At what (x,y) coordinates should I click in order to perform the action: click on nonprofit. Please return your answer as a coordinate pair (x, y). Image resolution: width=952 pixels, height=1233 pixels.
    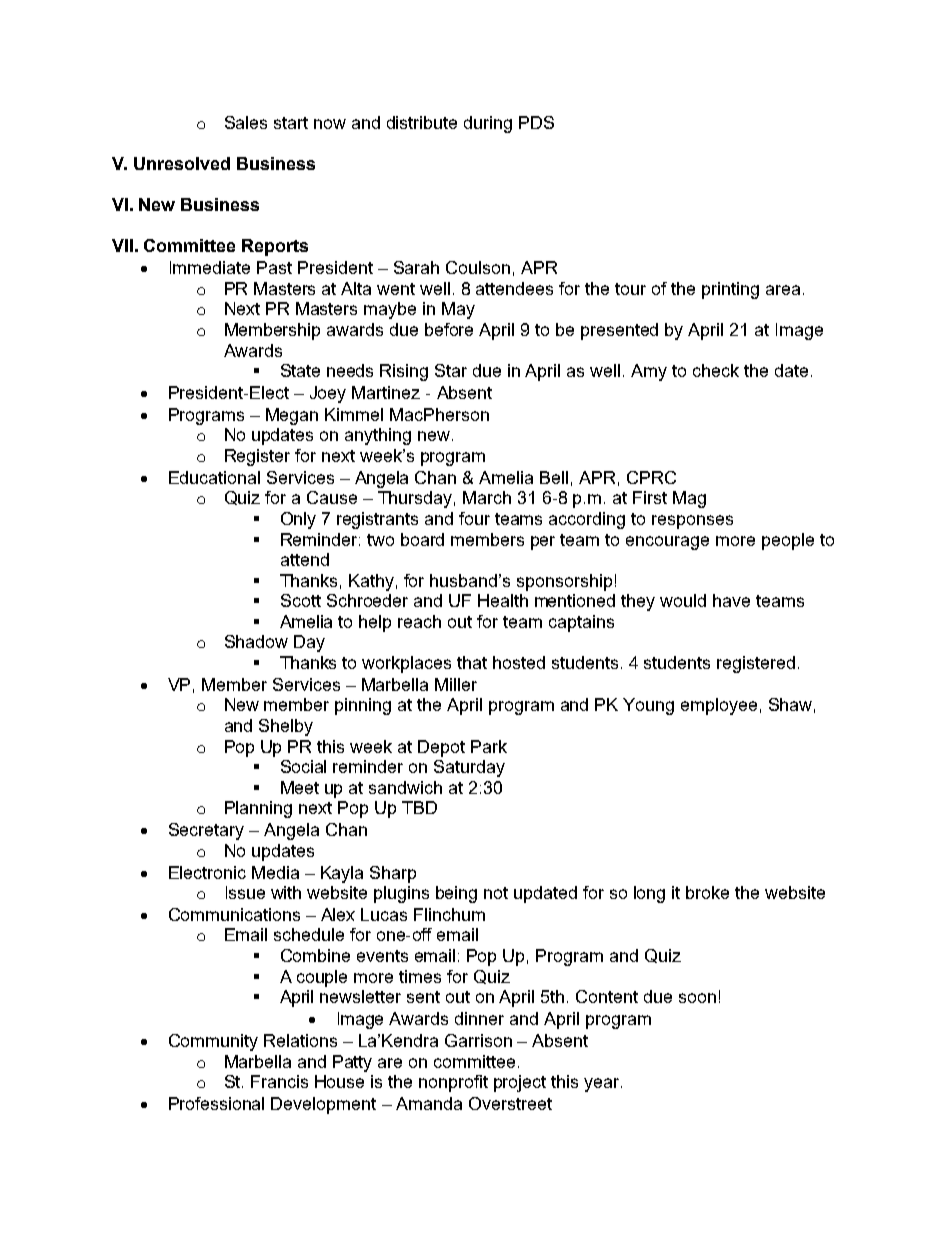
    Looking at the image, I should click on (453, 1083).
